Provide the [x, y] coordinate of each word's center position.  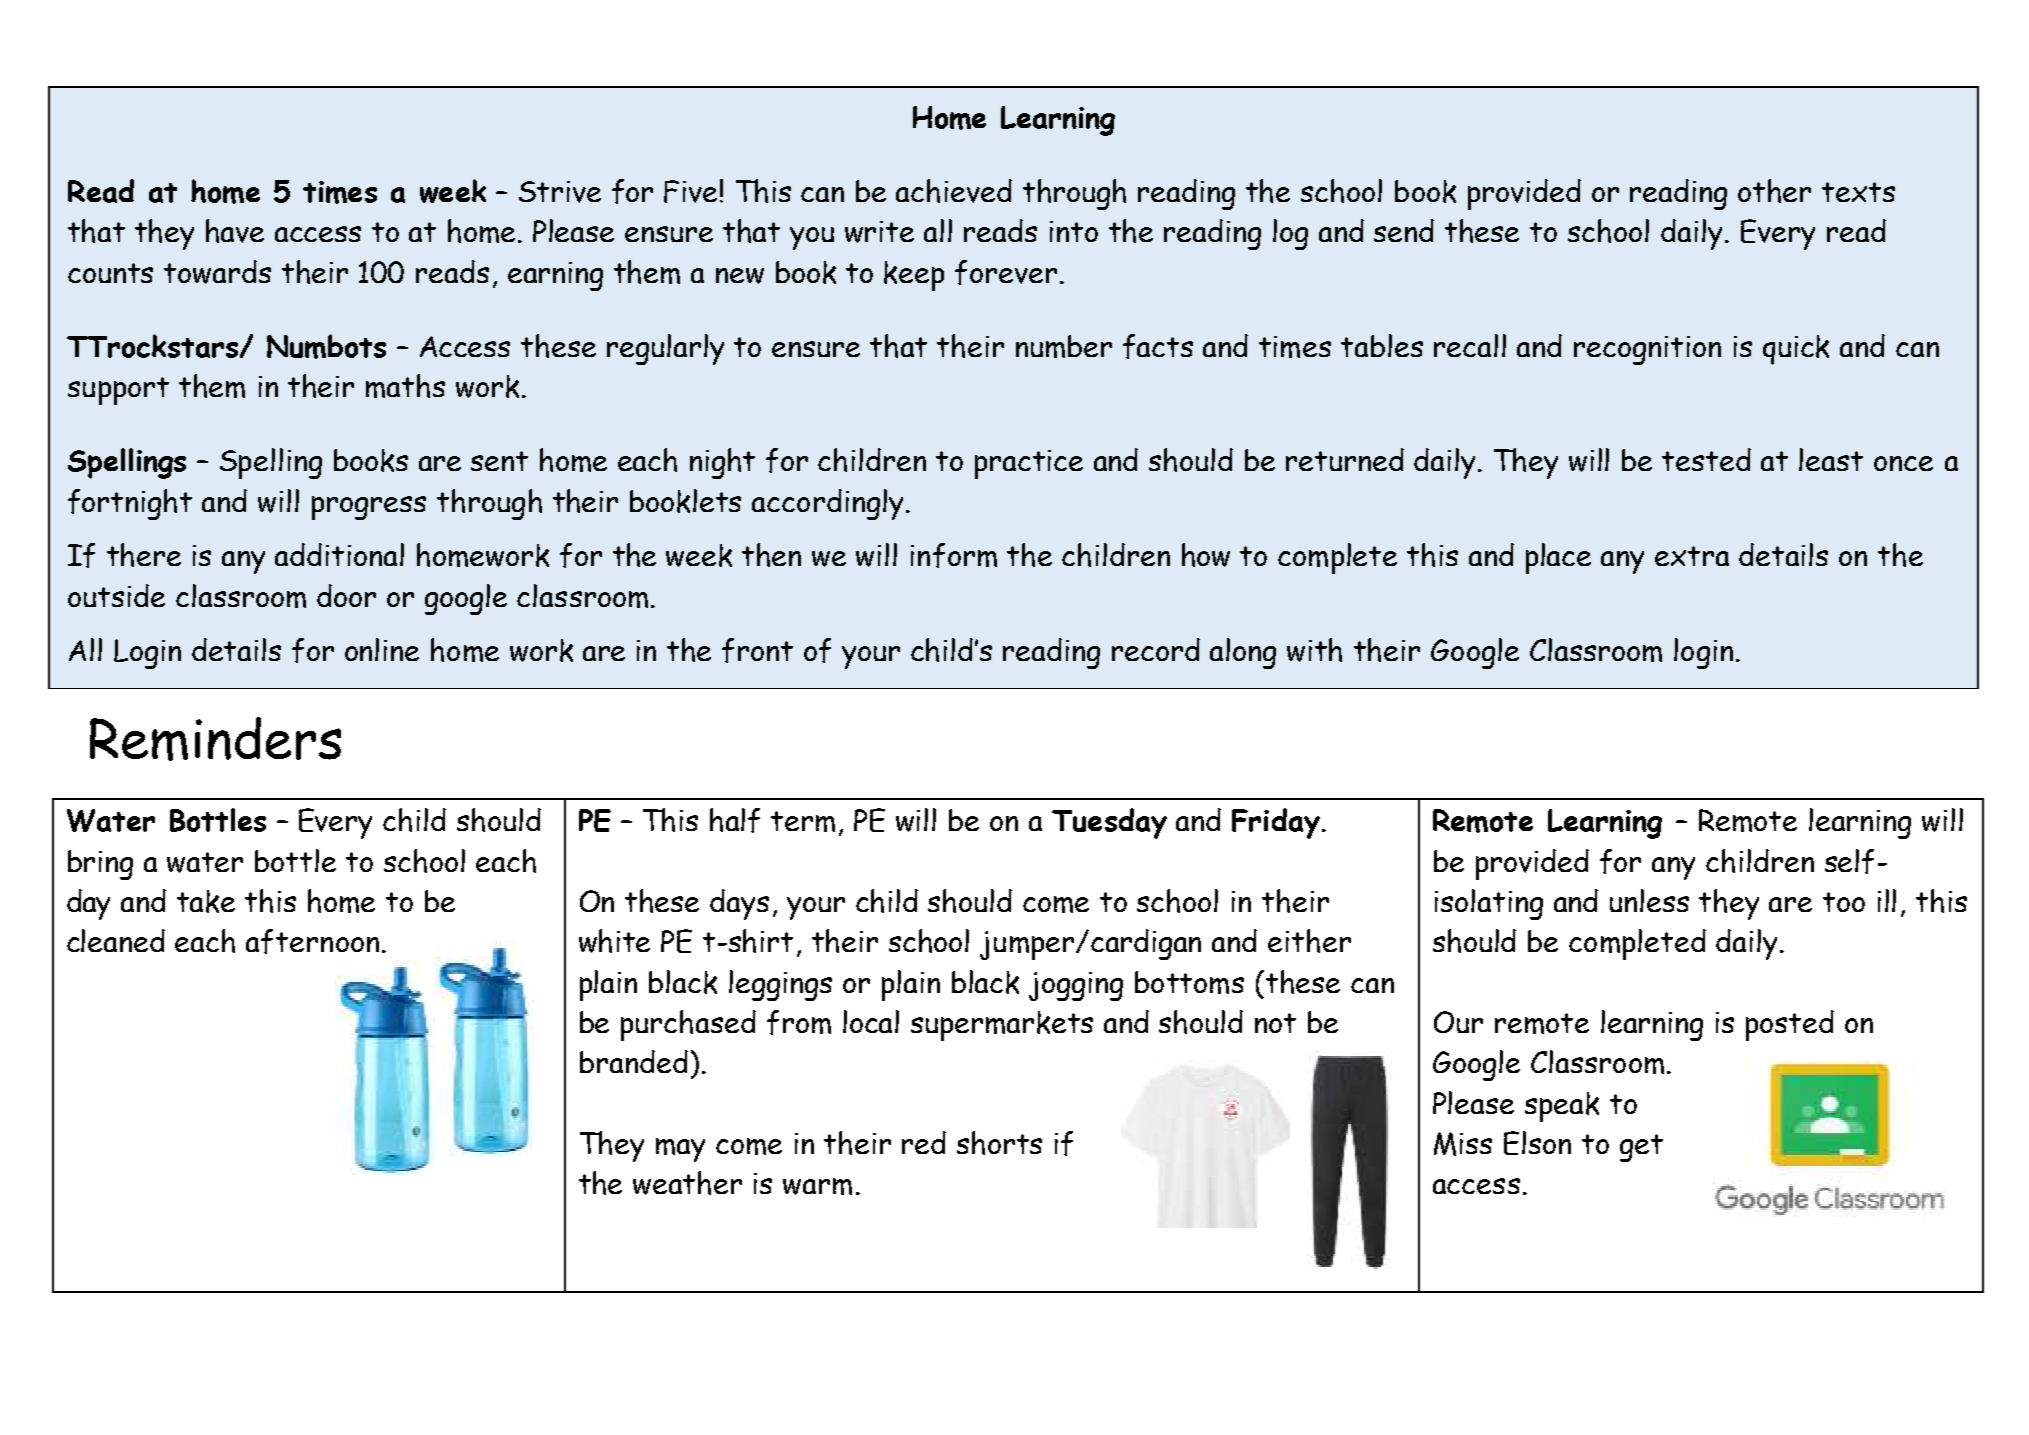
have [235, 231]
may [680, 1150]
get [1641, 1148]
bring [100, 865]
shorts [999, 1143]
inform [954, 555]
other [1774, 191]
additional [339, 554]
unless [1649, 900]
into [1074, 231]
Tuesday [1109, 823]
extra [1692, 556]
